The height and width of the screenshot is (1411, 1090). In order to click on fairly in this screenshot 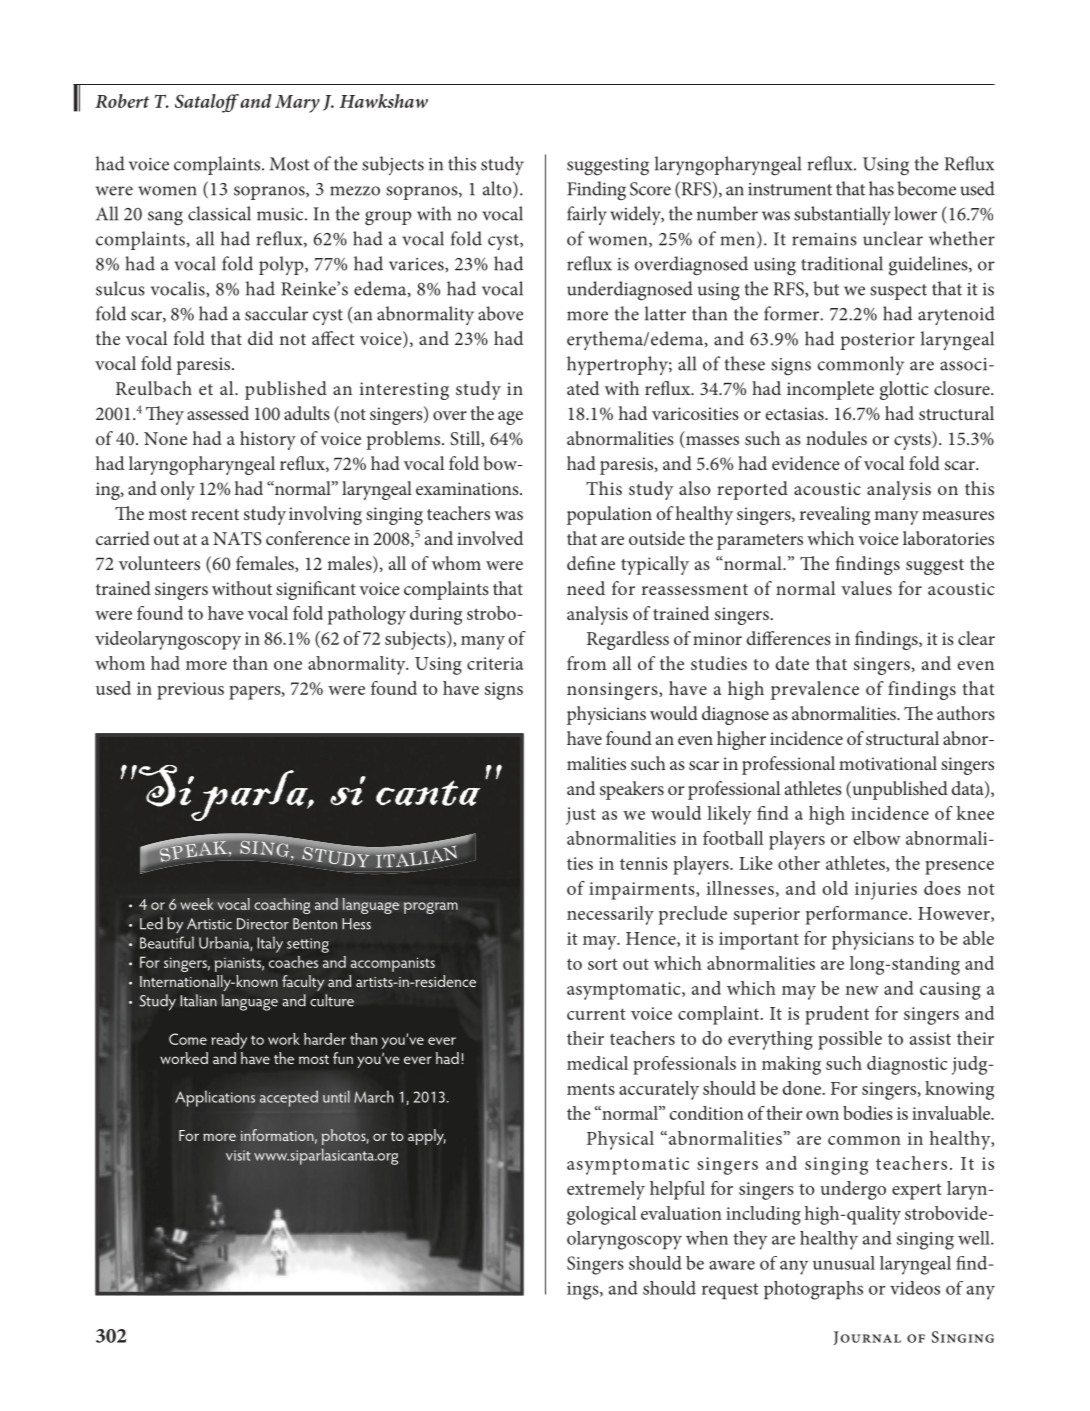, I will do `click(587, 215)`.
